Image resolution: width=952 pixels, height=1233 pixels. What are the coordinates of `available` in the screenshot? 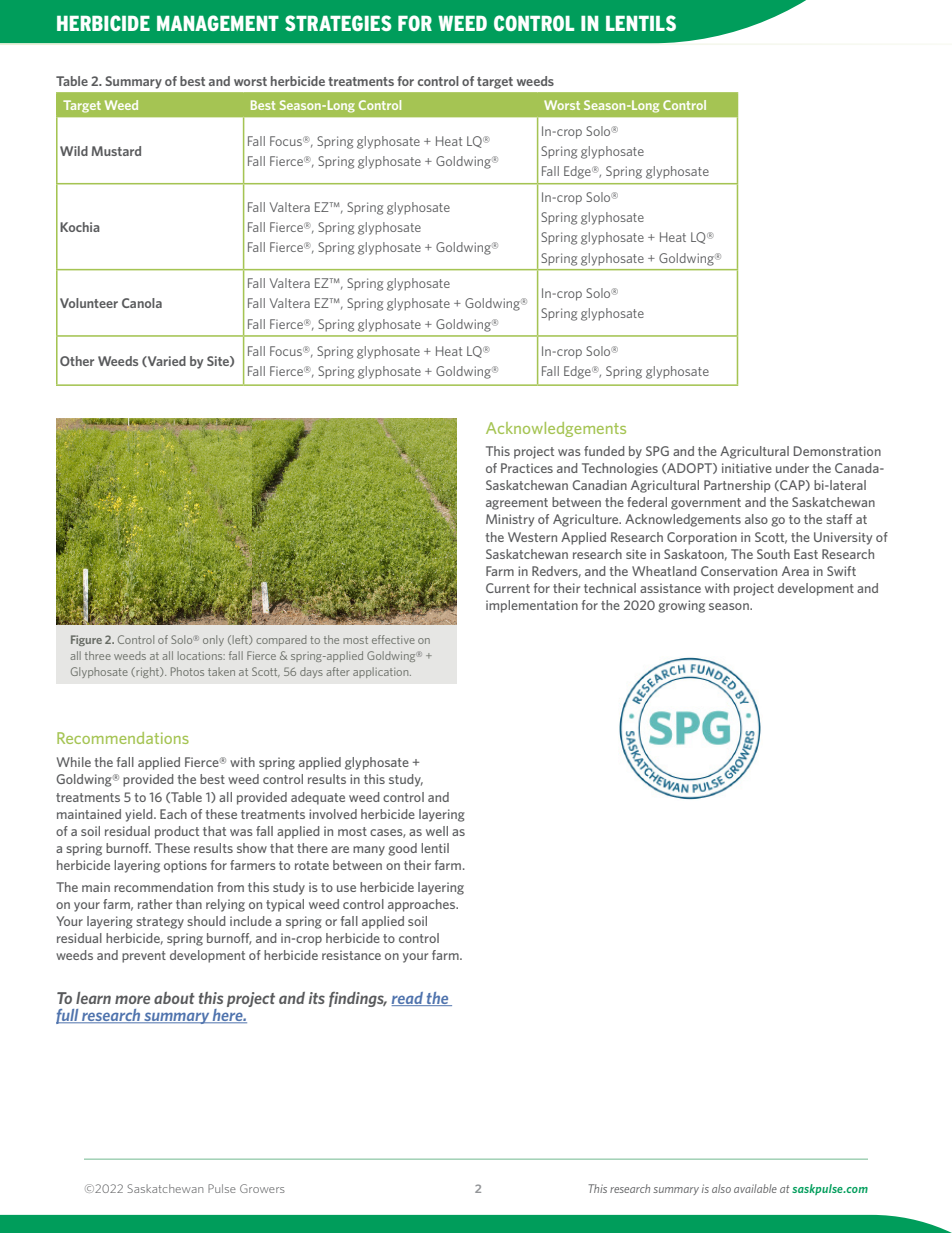 It's located at (755, 1188).
